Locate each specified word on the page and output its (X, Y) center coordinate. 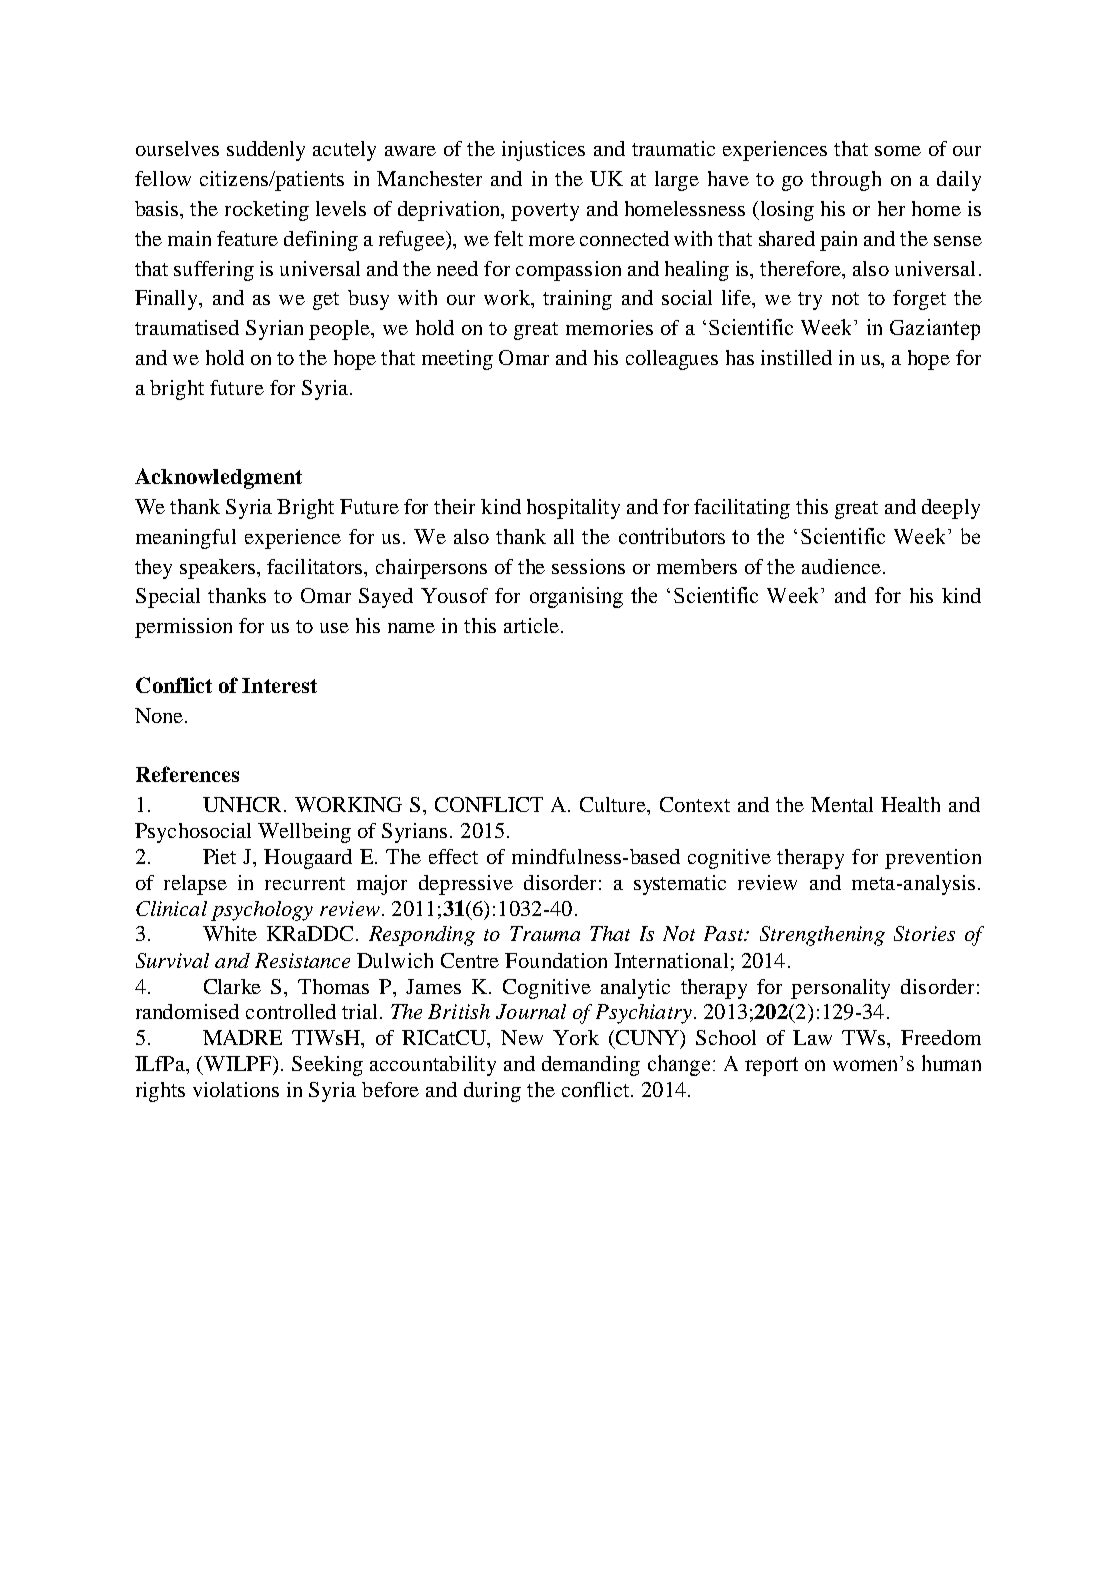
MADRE (242, 1037)
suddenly (266, 151)
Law (812, 1037)
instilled (796, 357)
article (531, 625)
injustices (543, 151)
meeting (457, 360)
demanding (591, 1066)
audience (841, 566)
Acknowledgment (218, 478)
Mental (842, 804)
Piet (219, 856)
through (846, 181)
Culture (614, 806)
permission (183, 628)
